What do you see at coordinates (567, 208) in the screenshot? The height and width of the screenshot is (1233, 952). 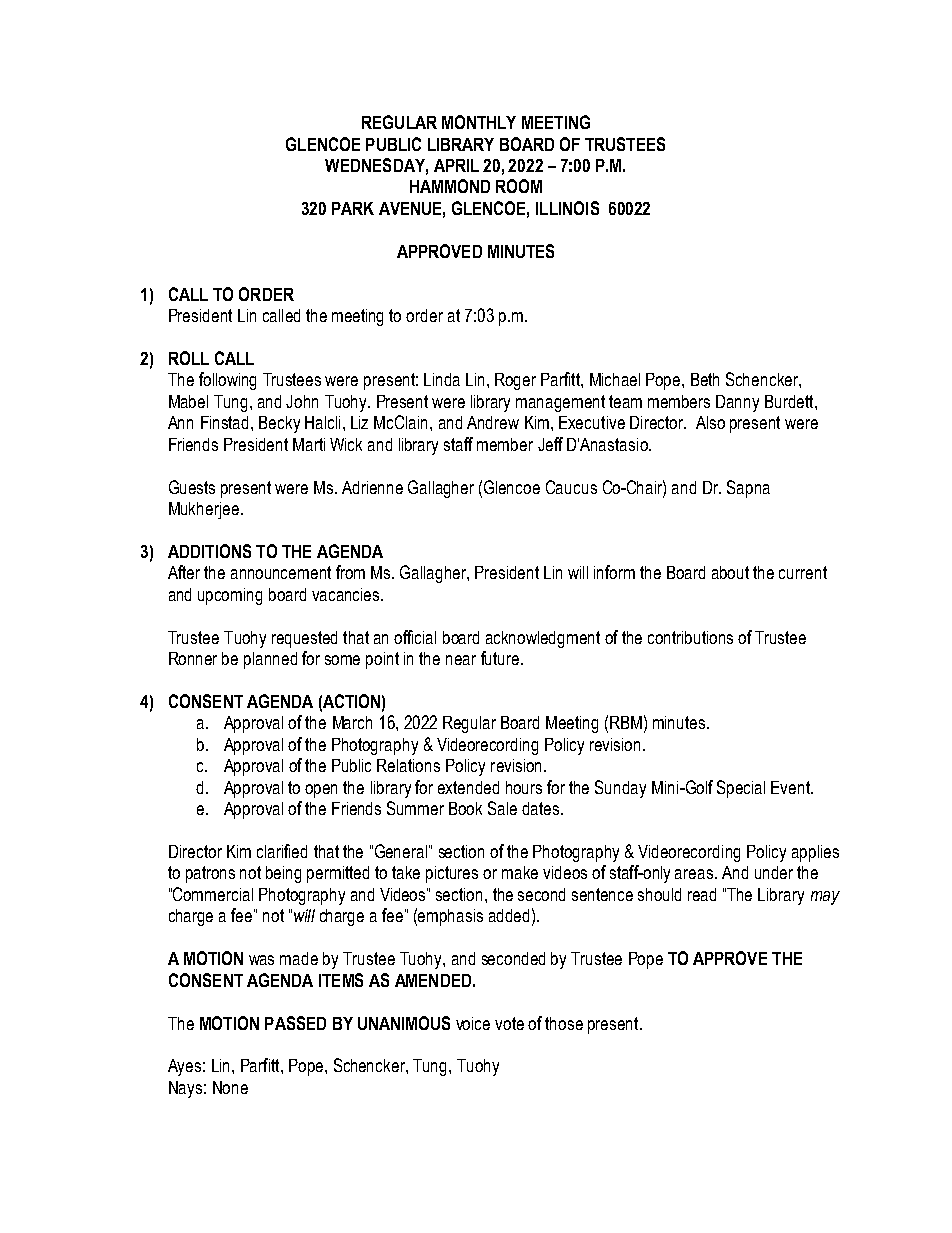 I see `ILLINOIS` at bounding box center [567, 208].
